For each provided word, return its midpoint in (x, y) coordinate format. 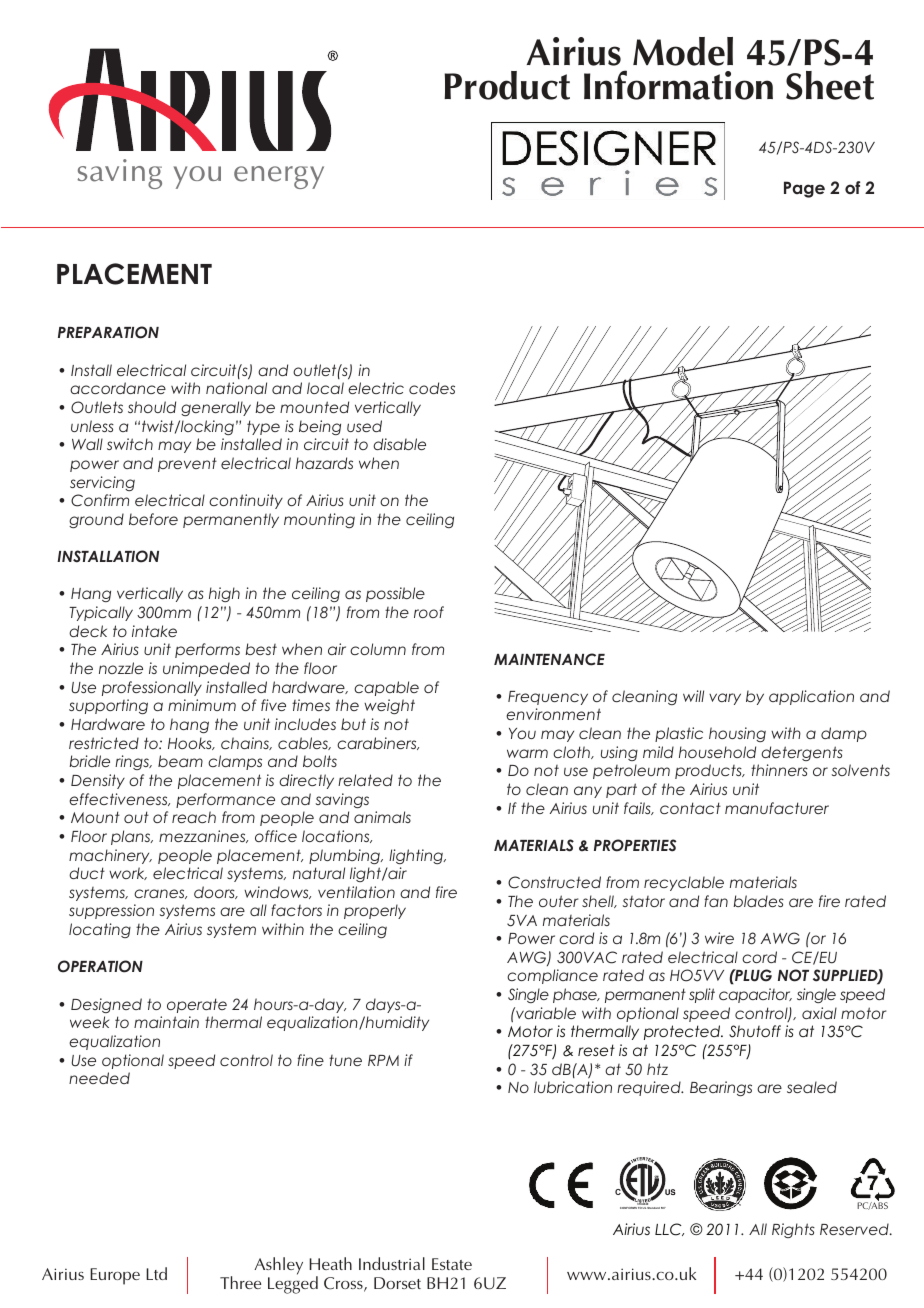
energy (279, 177)
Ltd (156, 1273)
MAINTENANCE (549, 659)
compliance (552, 976)
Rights (793, 1230)
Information (678, 85)
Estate (452, 1264)
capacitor (755, 995)
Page (804, 189)
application (811, 697)
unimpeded (206, 669)
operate (197, 1005)
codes (432, 388)
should (152, 407)
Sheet (830, 85)
